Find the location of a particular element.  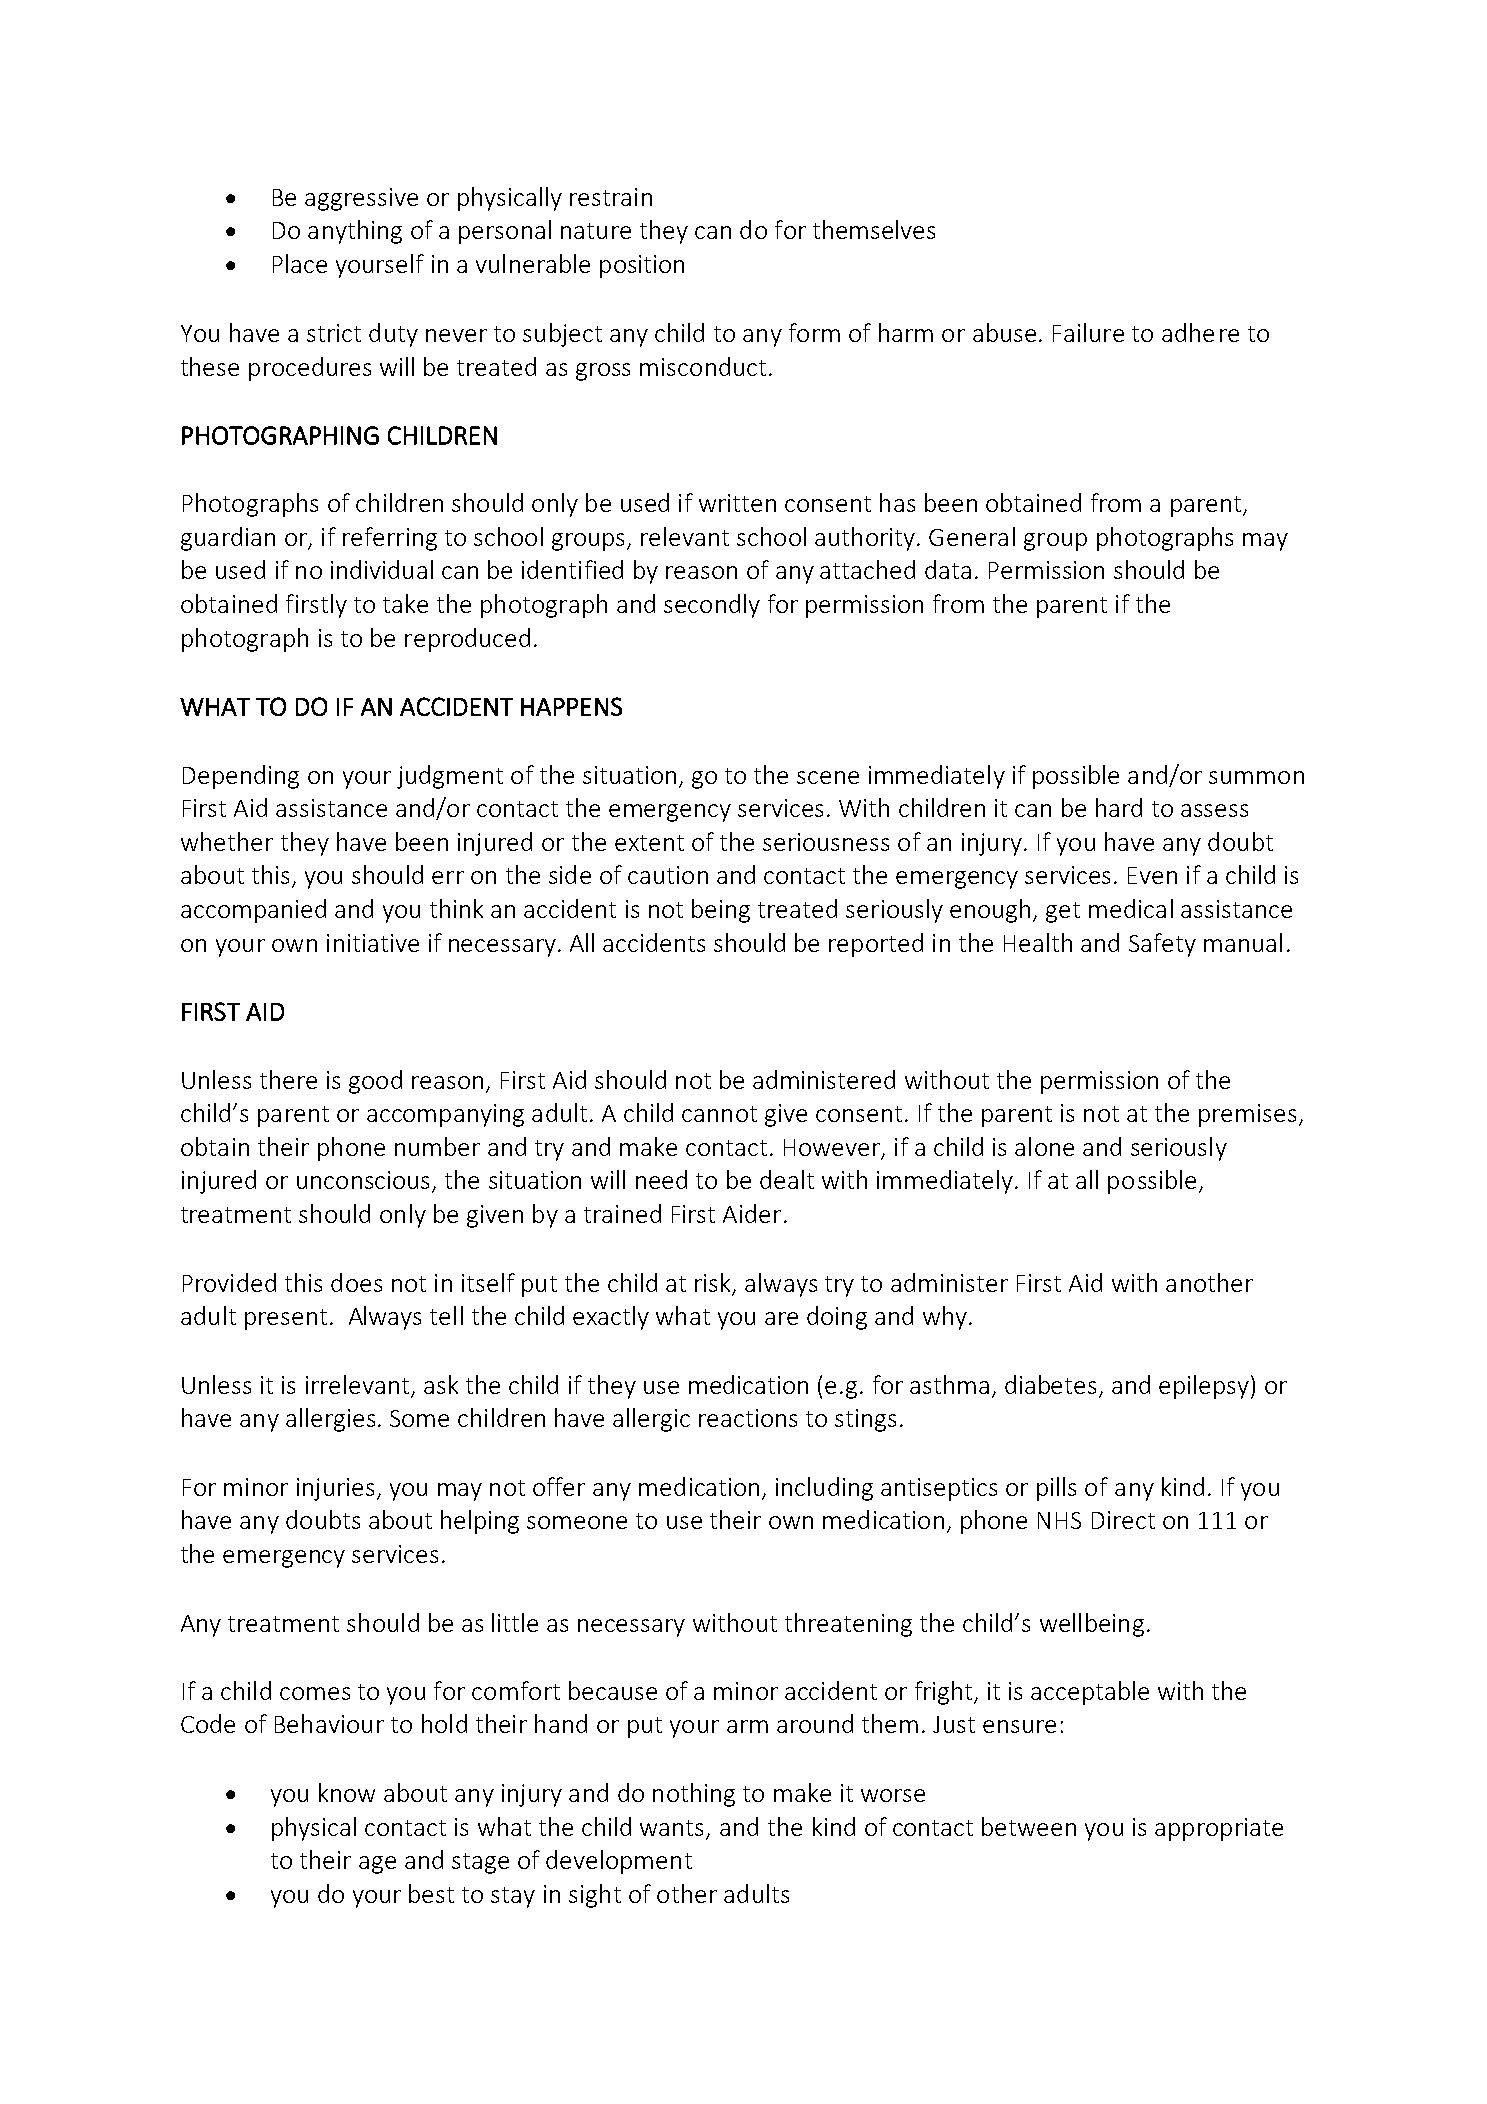

cannot is located at coordinates (719, 1114).
